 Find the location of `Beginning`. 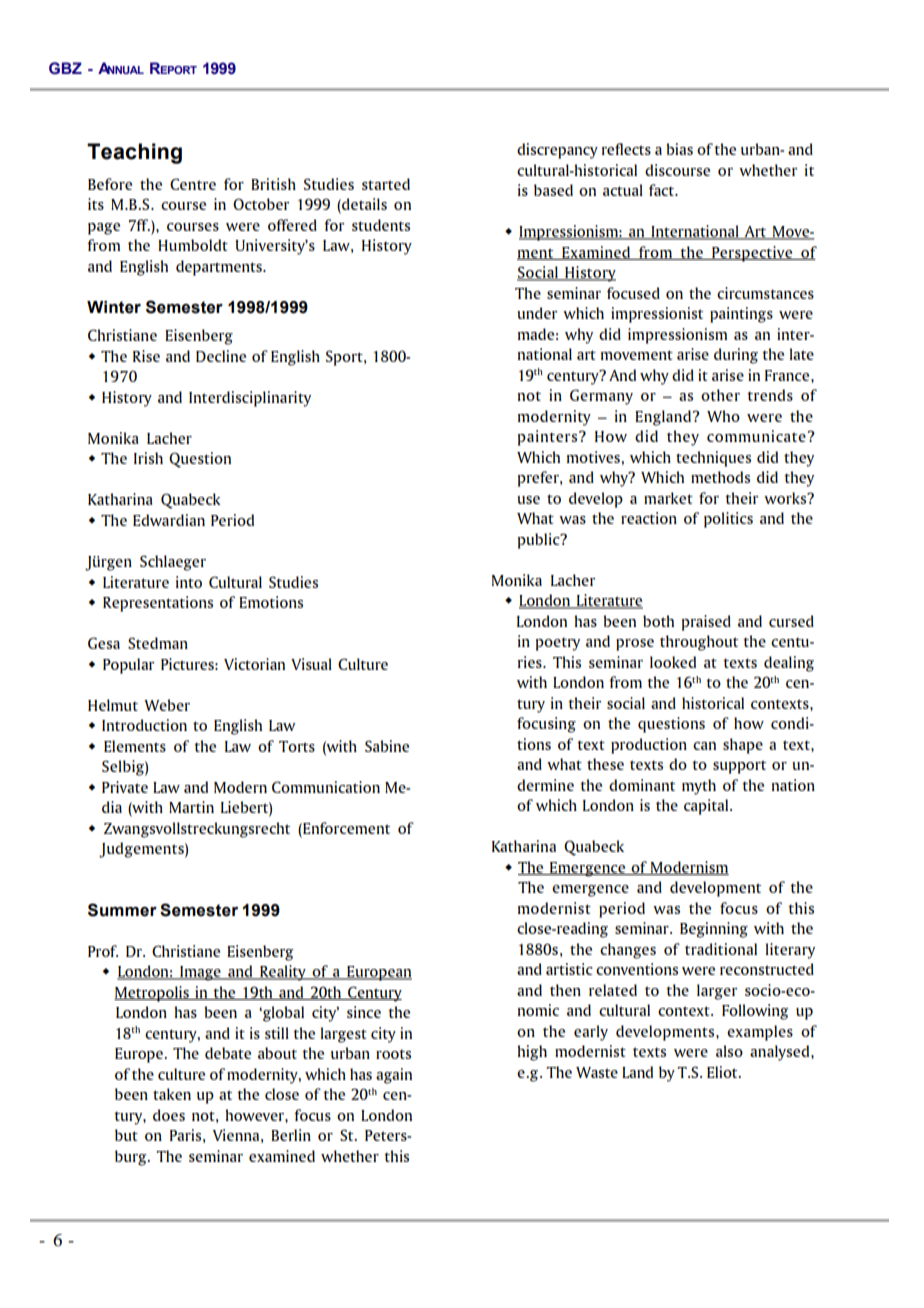

Beginning is located at coordinates (714, 930).
